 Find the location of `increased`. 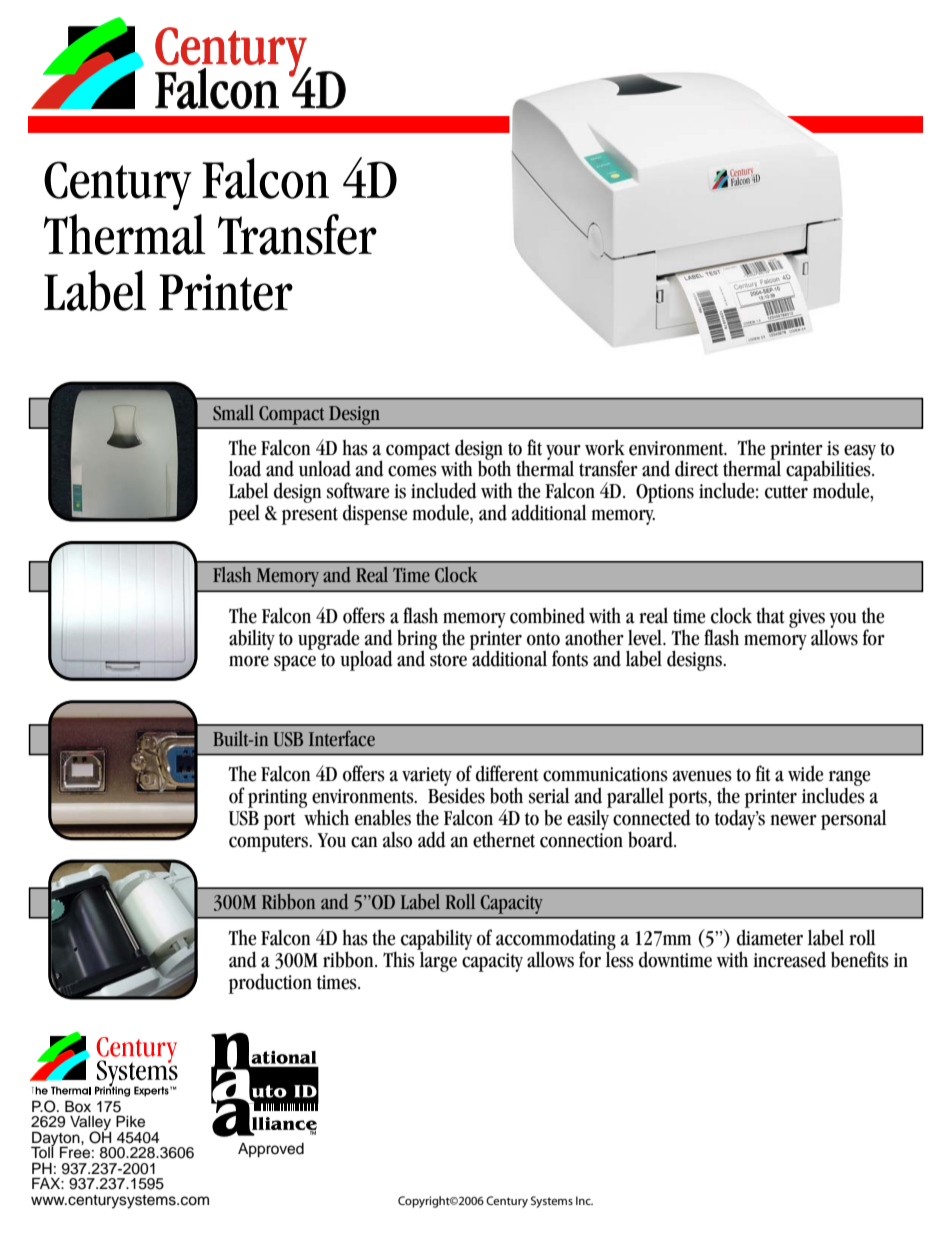

increased is located at coordinates (789, 959).
